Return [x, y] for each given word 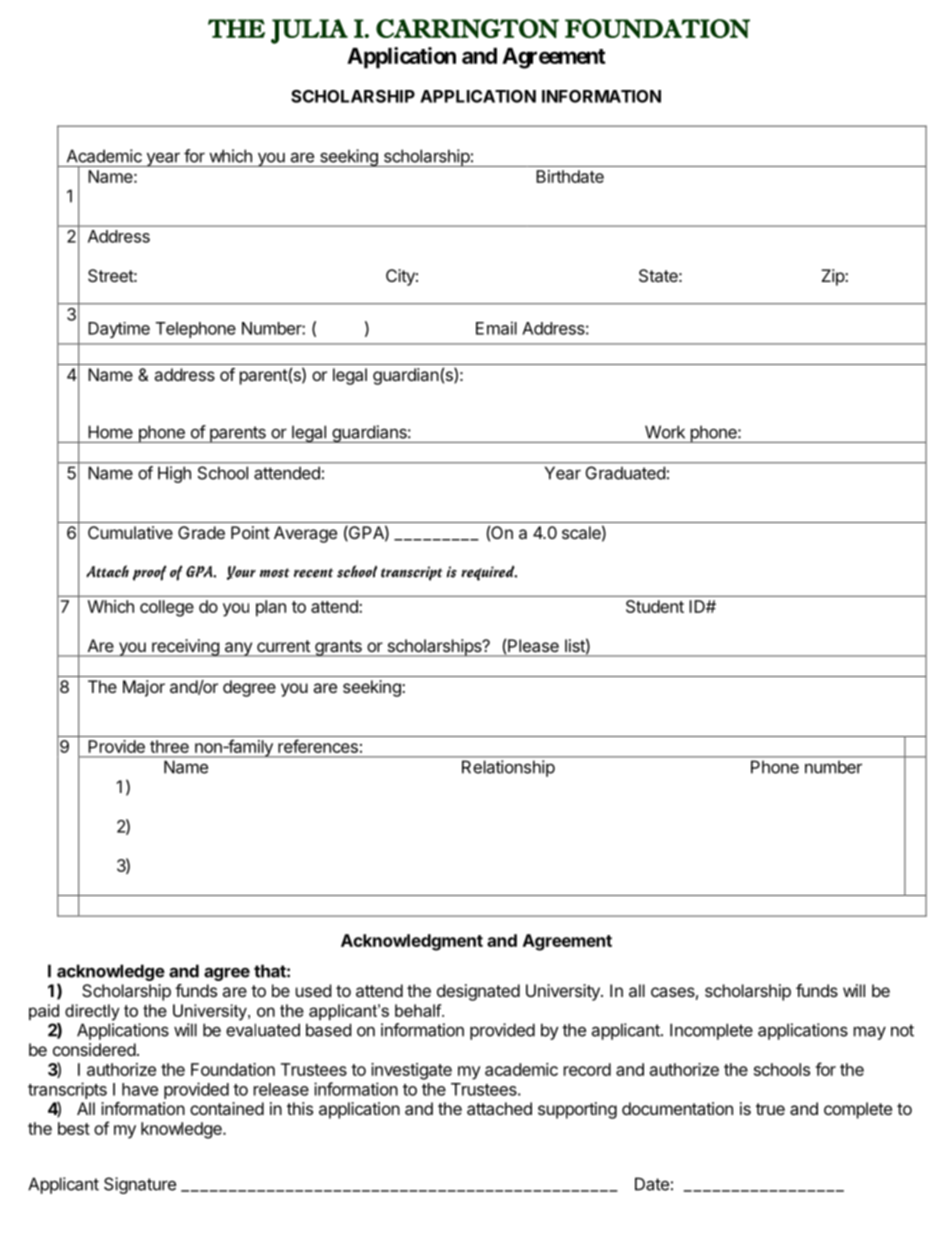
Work [665, 432]
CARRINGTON [467, 28]
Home [111, 432]
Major [144, 688]
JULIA [309, 31]
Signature [140, 1185]
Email [496, 328]
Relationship [508, 768]
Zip [833, 277]
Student [655, 606]
